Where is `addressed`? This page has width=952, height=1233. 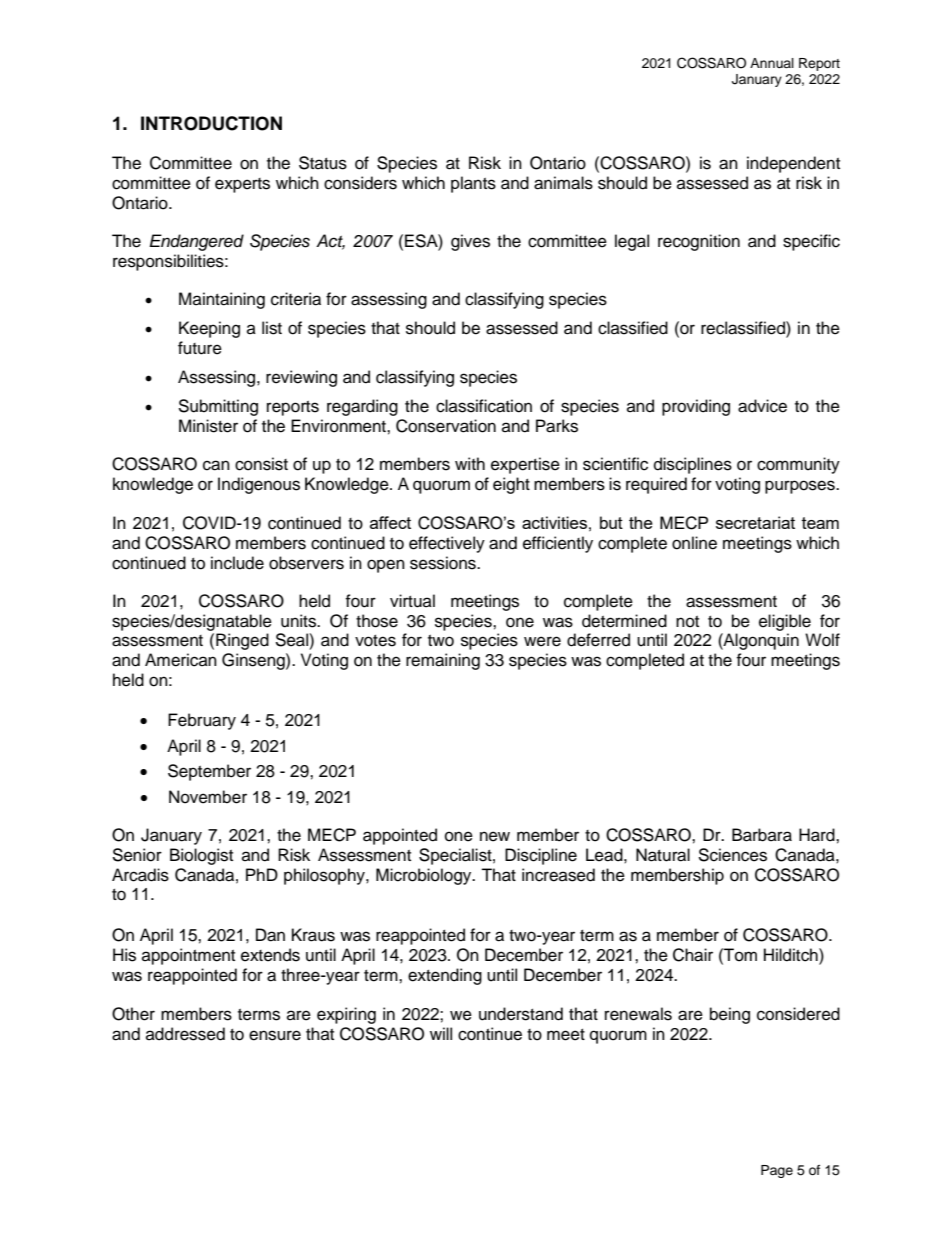
addressed is located at coordinates (185, 1034).
